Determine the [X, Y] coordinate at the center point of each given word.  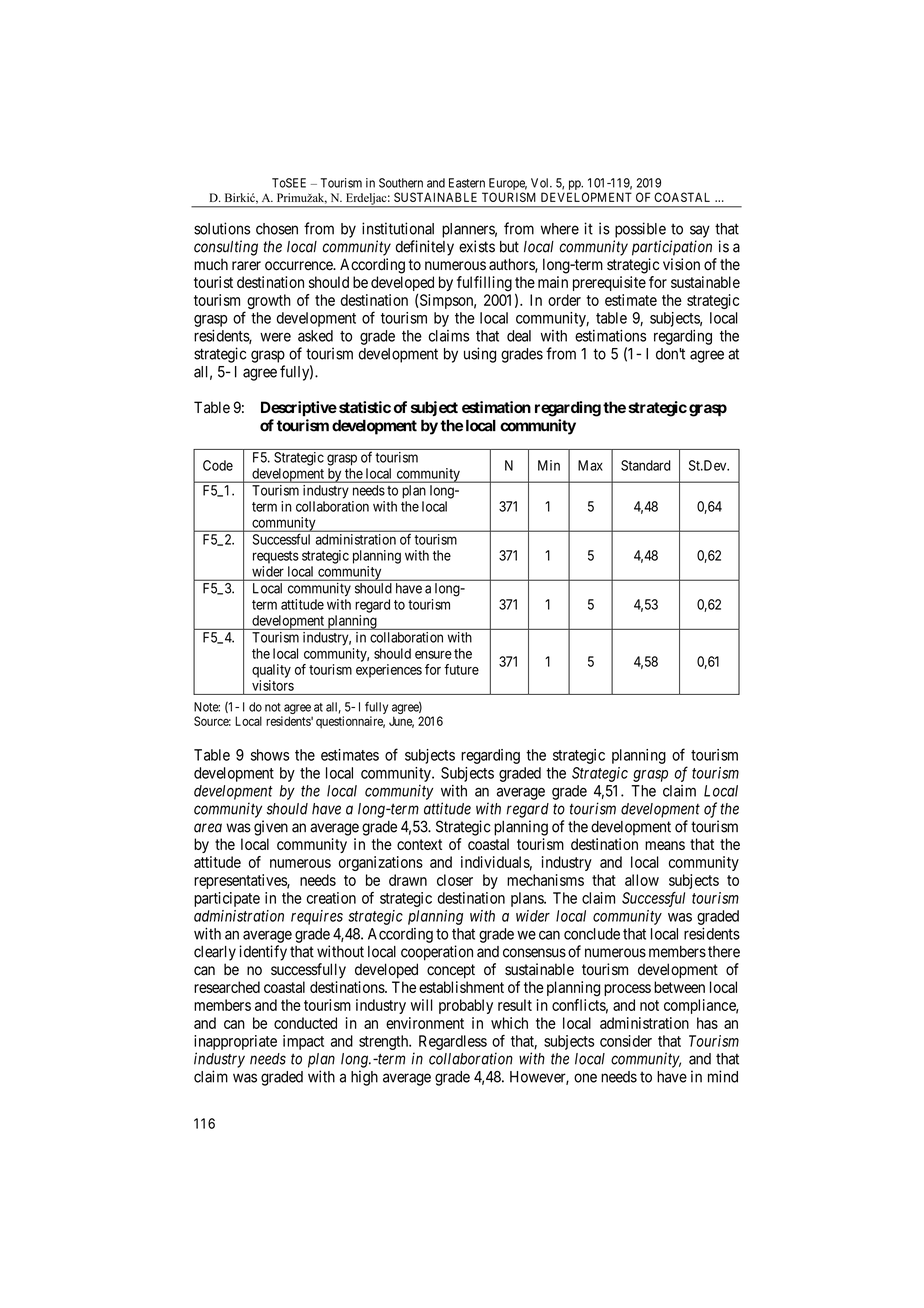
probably [466, 1006]
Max [590, 465]
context [419, 844]
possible [640, 230]
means [665, 845]
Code [218, 465]
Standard [646, 465]
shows [270, 755]
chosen [277, 229]
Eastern [467, 183]
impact [303, 1042]
